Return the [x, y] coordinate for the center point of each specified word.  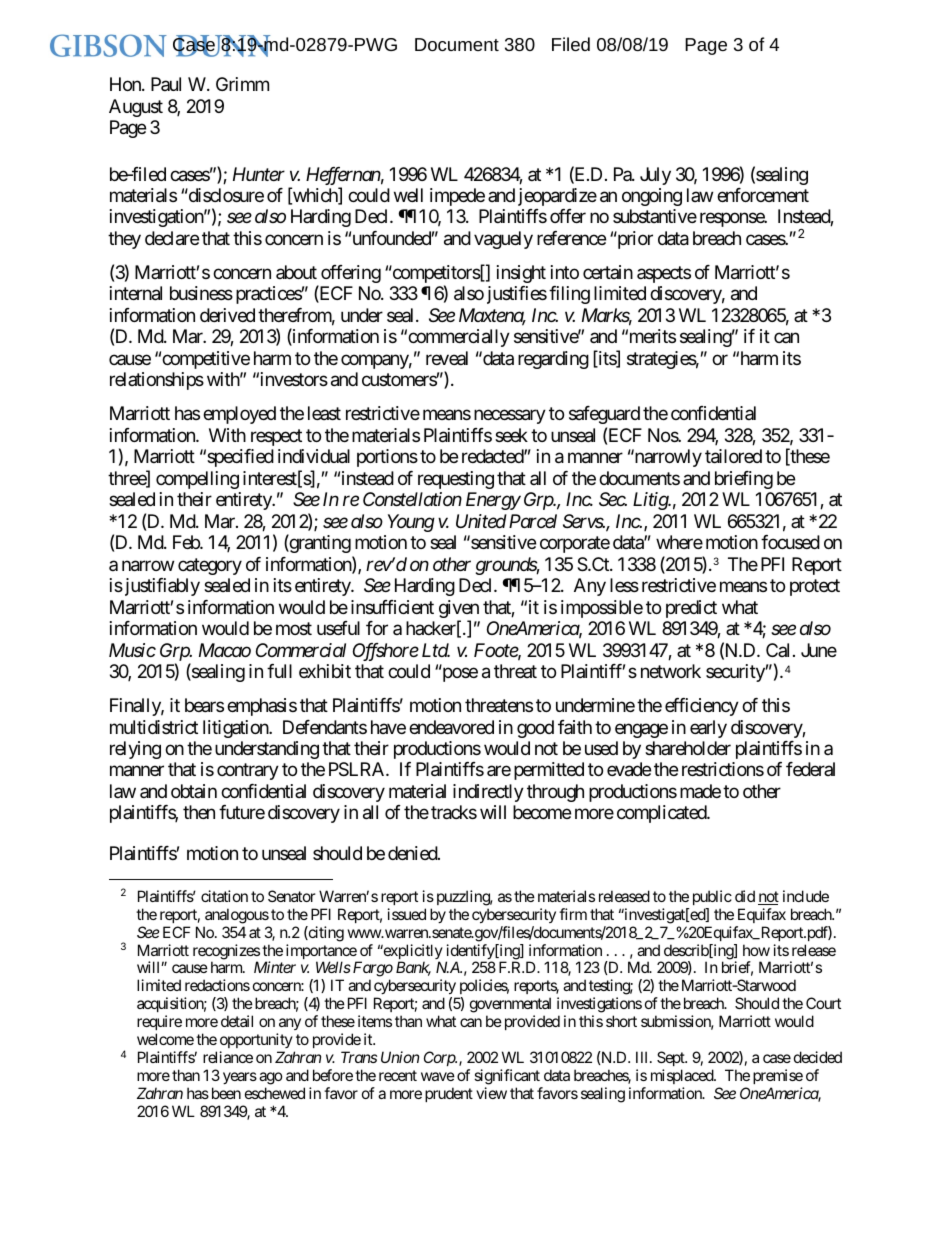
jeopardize [557, 197]
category [210, 566]
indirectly [488, 793]
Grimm [242, 84]
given [459, 610]
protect [815, 587]
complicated [662, 814]
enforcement [763, 195]
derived [227, 315]
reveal [447, 358]
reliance [228, 1057]
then [199, 812]
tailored [733, 456]
